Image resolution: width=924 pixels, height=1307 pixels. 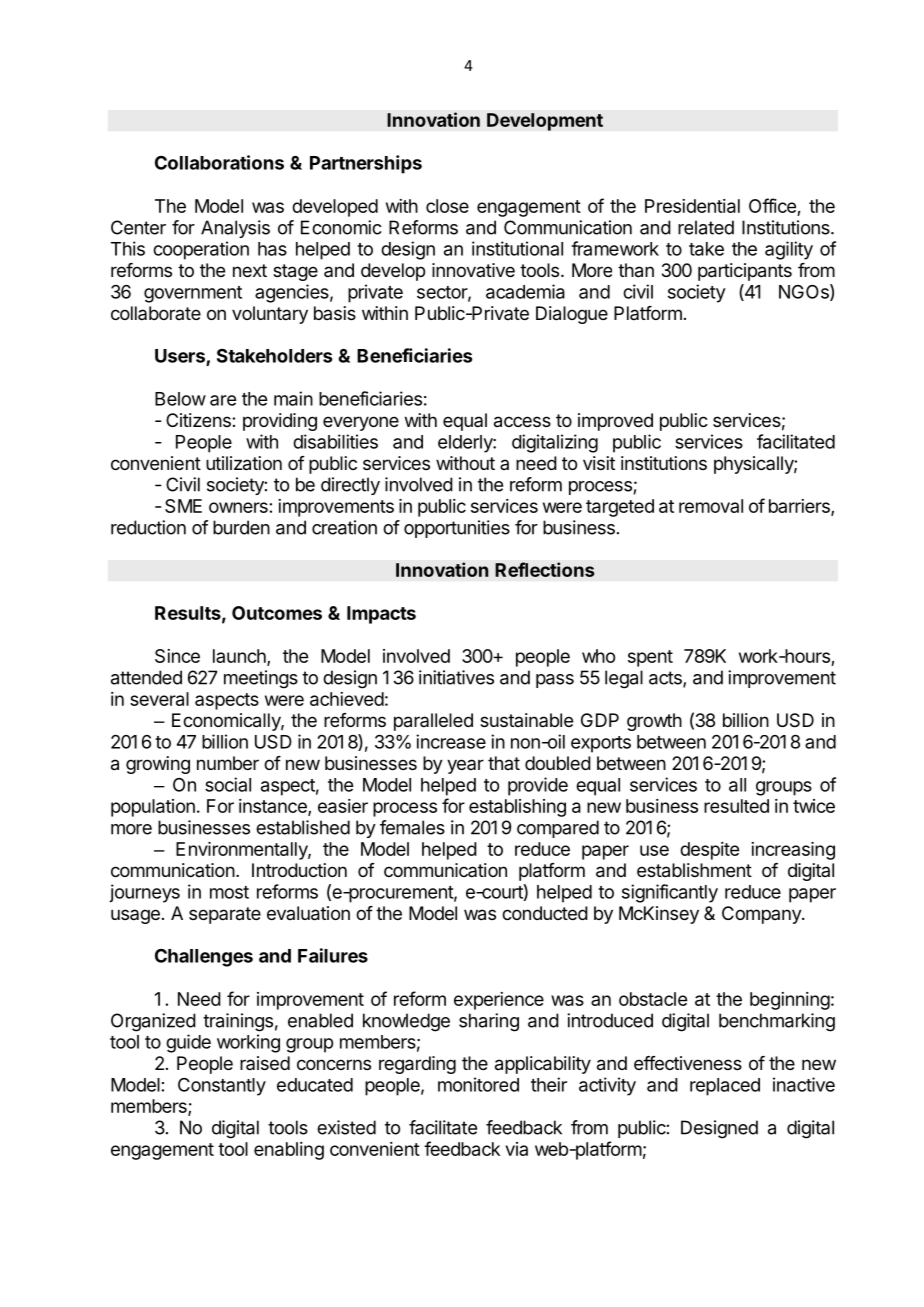 What do you see at coordinates (692, 206) in the document?
I see `Presidential` at bounding box center [692, 206].
